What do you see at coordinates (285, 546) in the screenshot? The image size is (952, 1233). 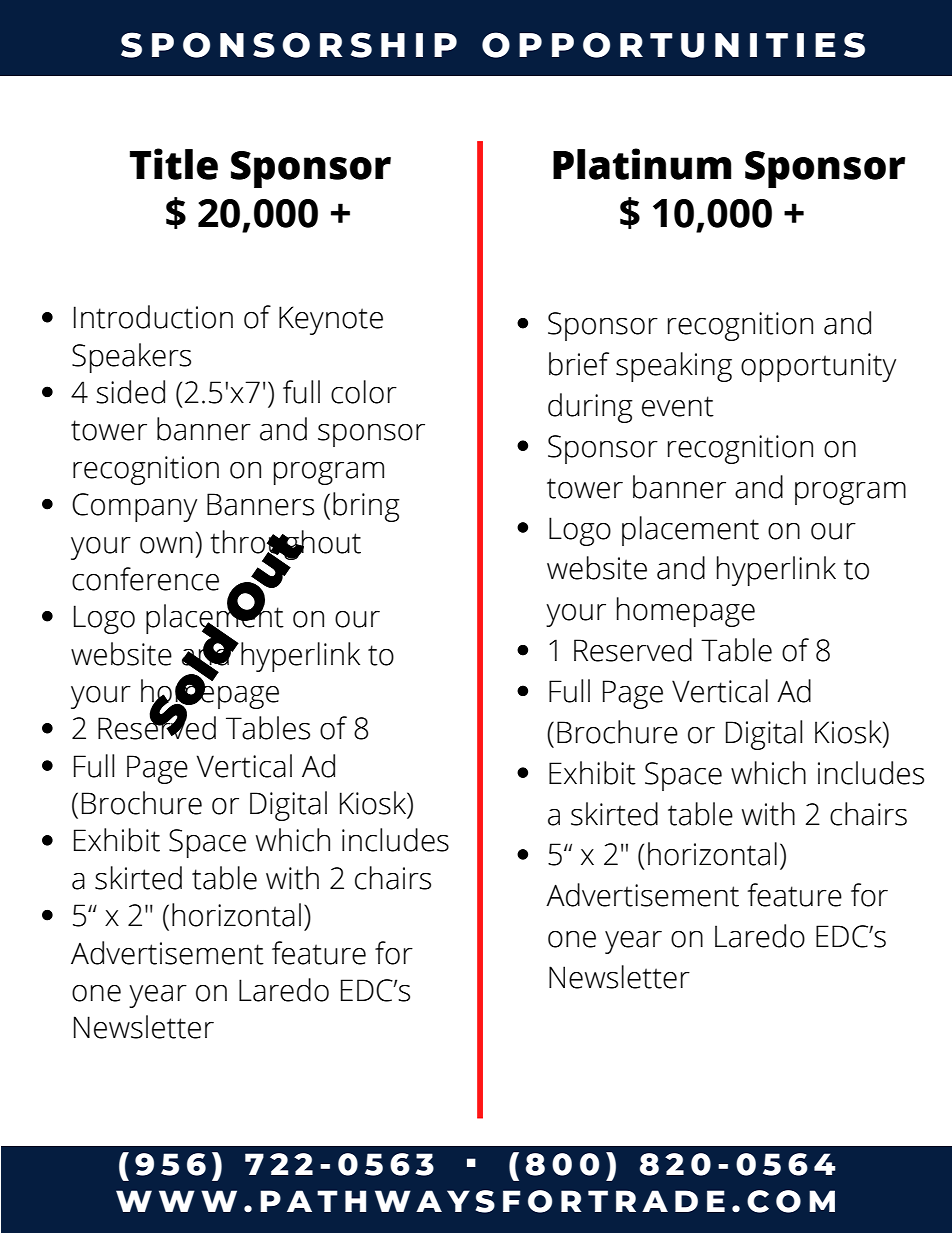 I see `throughout` at bounding box center [285, 546].
